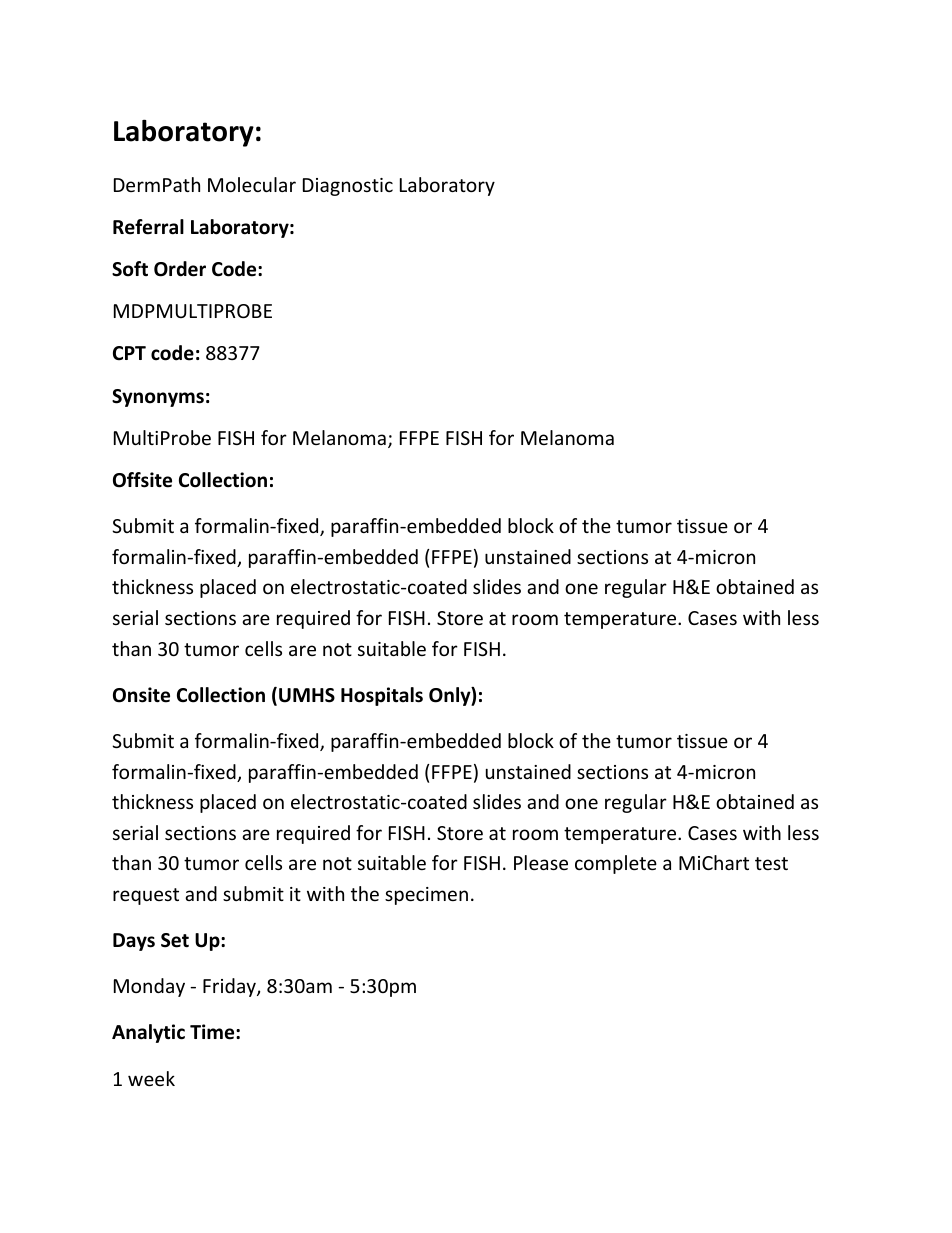 The height and width of the screenshot is (1233, 952). Describe the element at coordinates (382, 696) in the screenshot. I see `Hospitals` at that location.
